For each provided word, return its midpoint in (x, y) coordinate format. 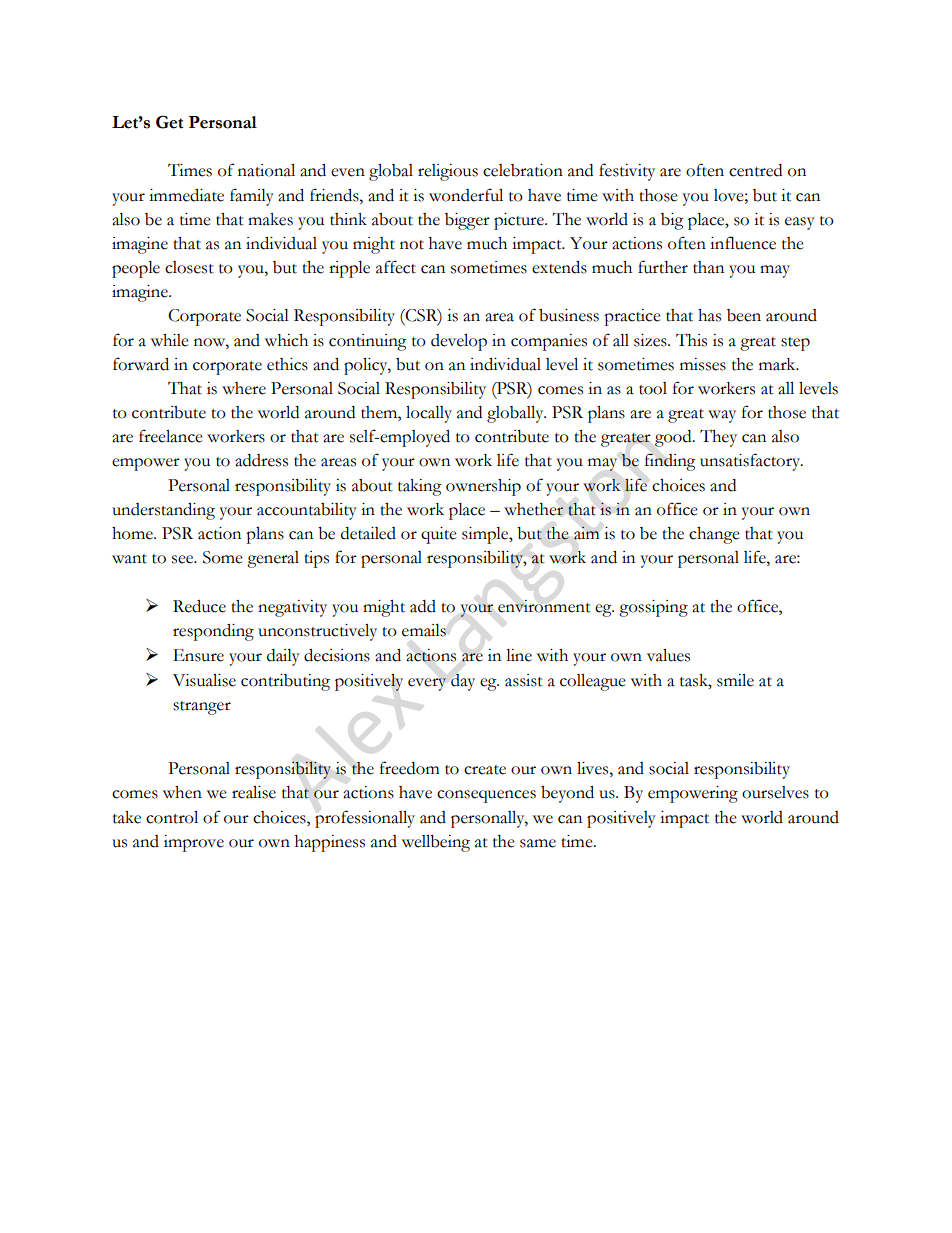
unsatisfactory (751, 462)
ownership (483, 487)
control (172, 817)
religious (448, 172)
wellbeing (436, 843)
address (261, 460)
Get (169, 122)
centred (755, 170)
